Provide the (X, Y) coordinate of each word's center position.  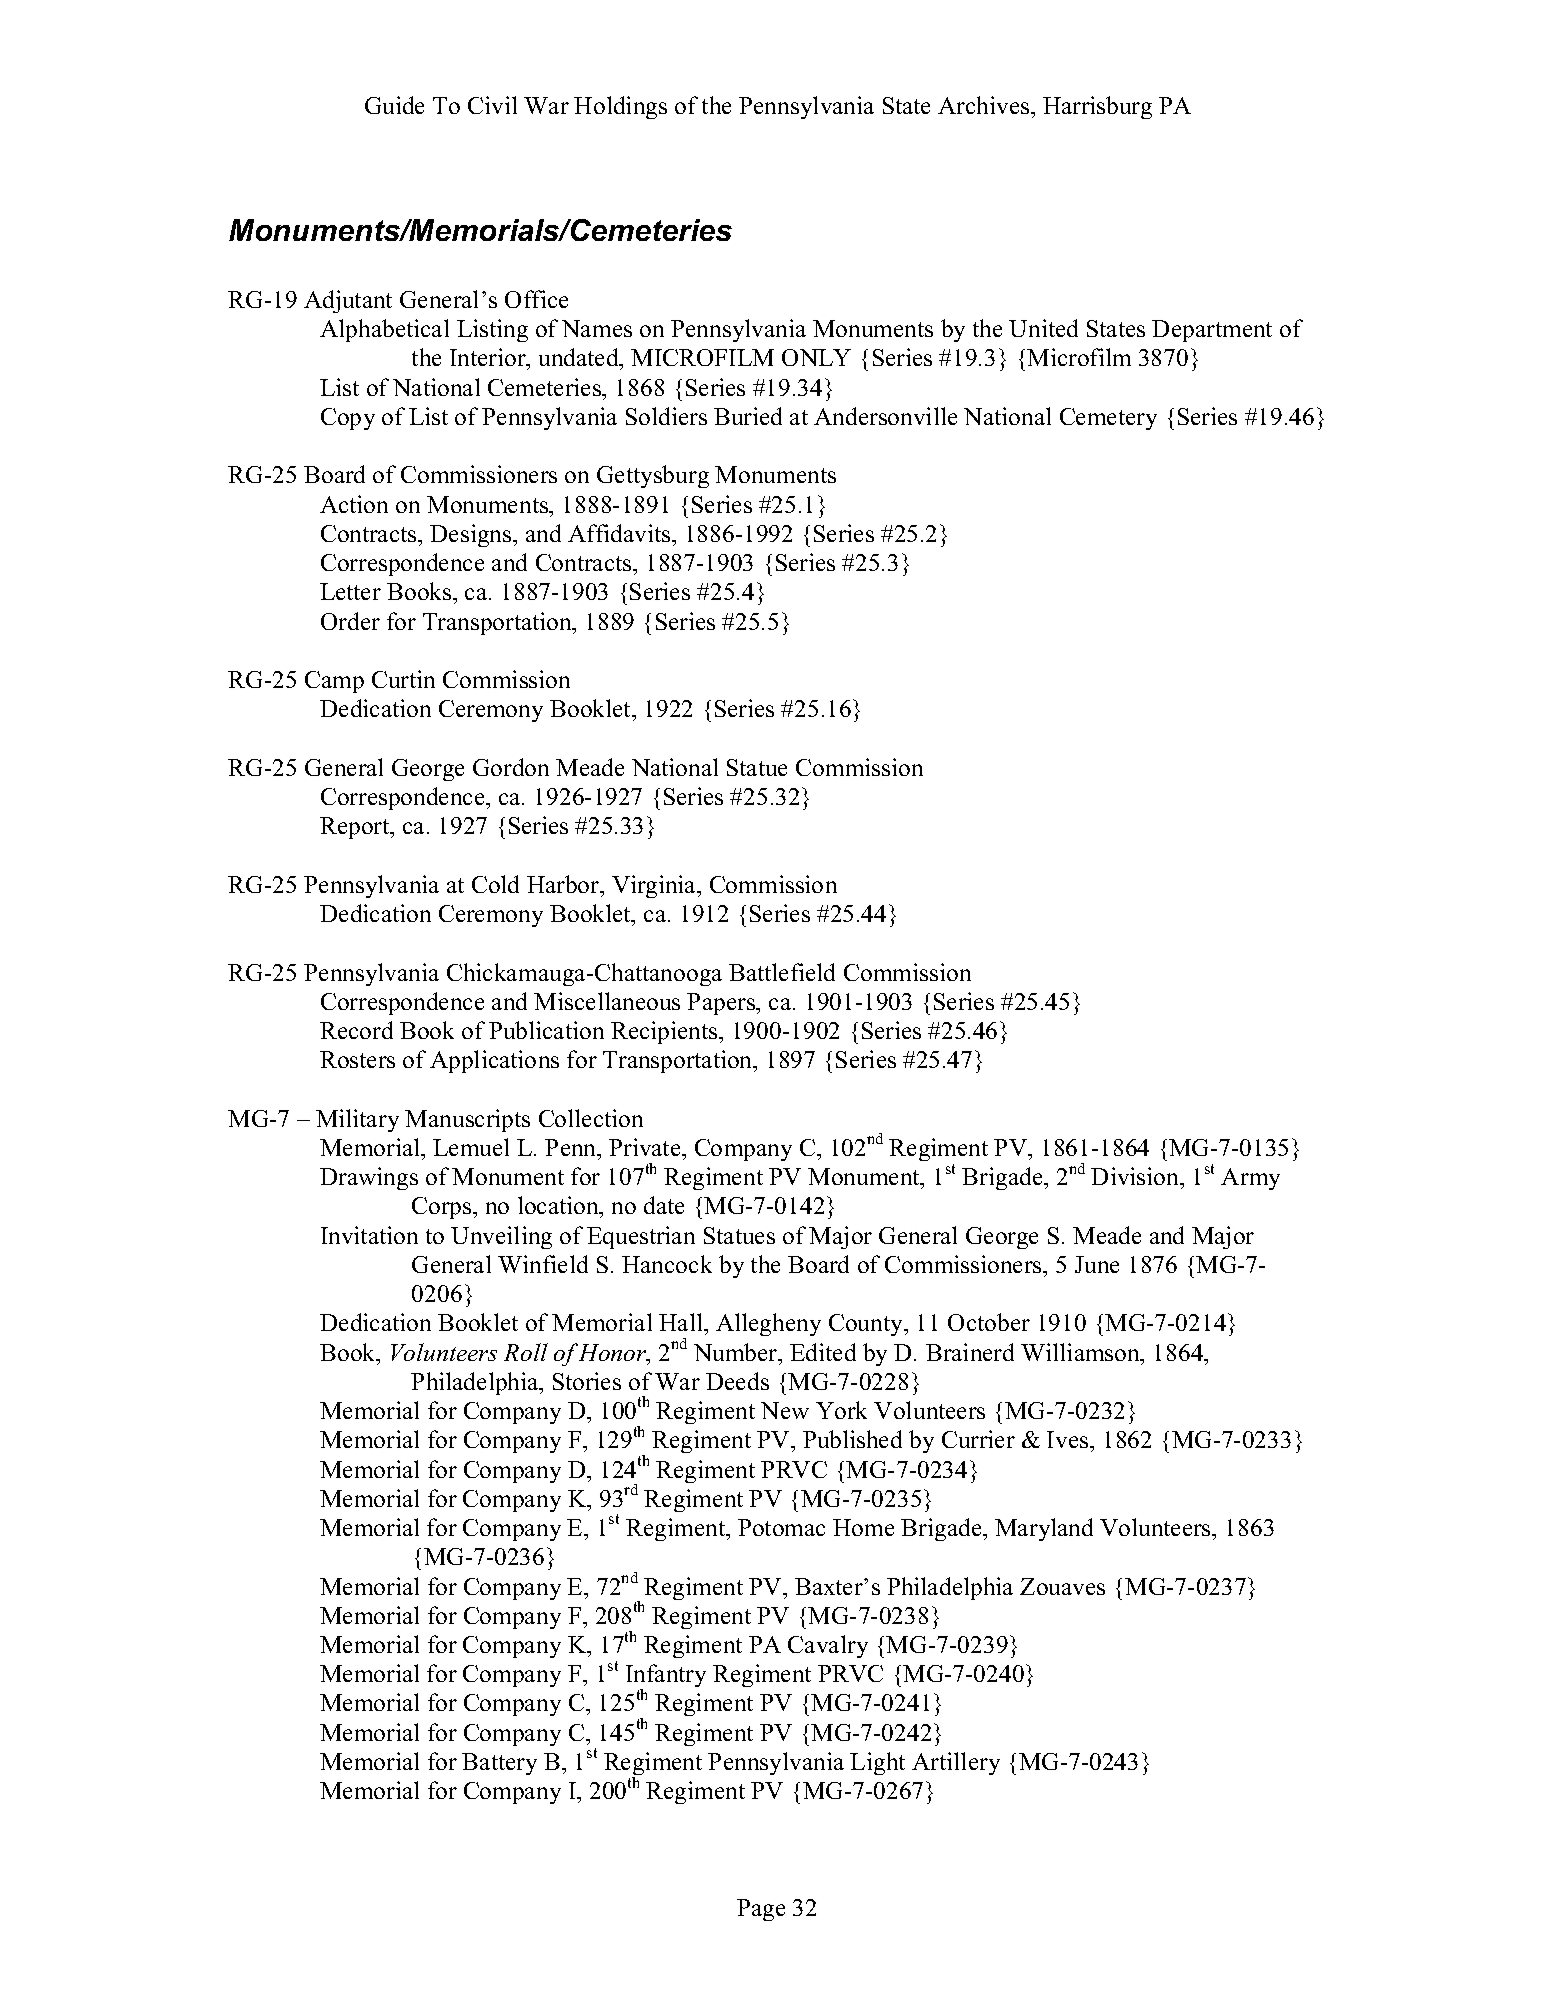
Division (1136, 1178)
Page (761, 1910)
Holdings (620, 107)
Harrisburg (1097, 107)
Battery (499, 1764)
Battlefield (782, 972)
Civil (492, 105)
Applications (494, 1061)
